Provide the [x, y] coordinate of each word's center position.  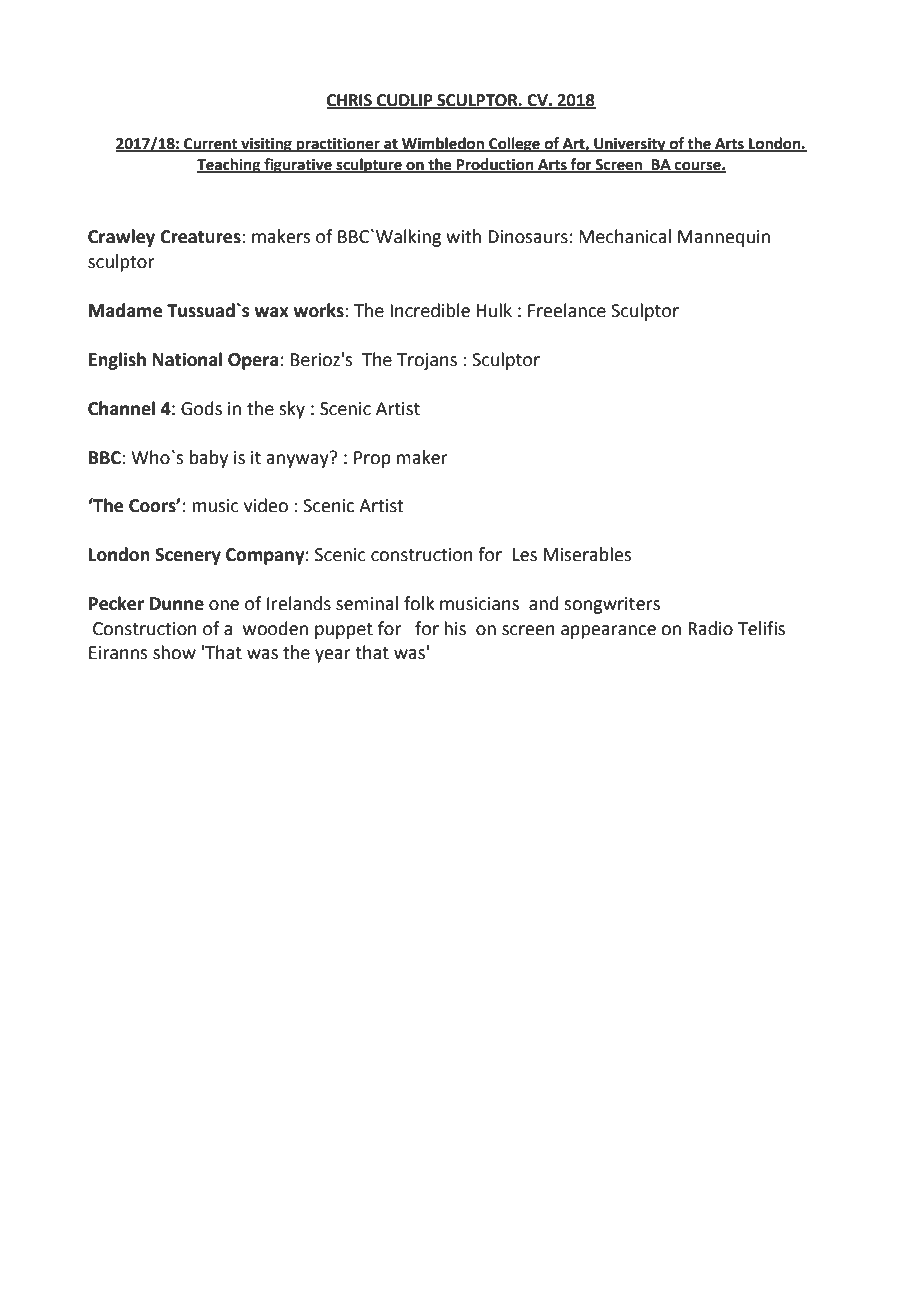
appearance [608, 632]
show [174, 652]
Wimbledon [443, 144]
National [187, 359]
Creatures [201, 237]
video [266, 505]
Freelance [567, 310]
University [630, 145]
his [455, 628]
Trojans [427, 361]
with [463, 236]
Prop [372, 459]
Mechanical [625, 236]
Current [211, 145]
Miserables [587, 554]
